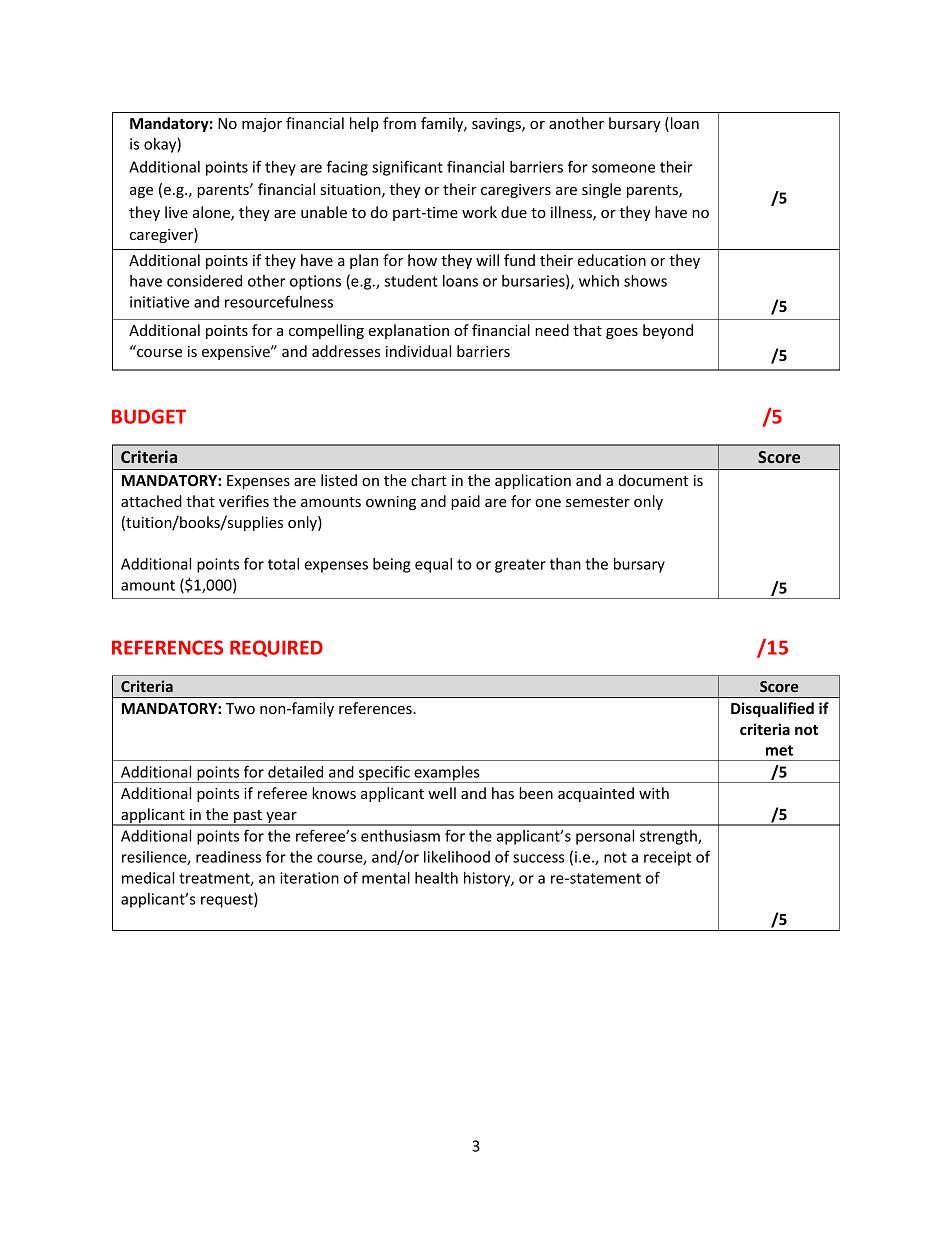 The width and height of the image is (952, 1233). I want to click on likelihood, so click(457, 857).
